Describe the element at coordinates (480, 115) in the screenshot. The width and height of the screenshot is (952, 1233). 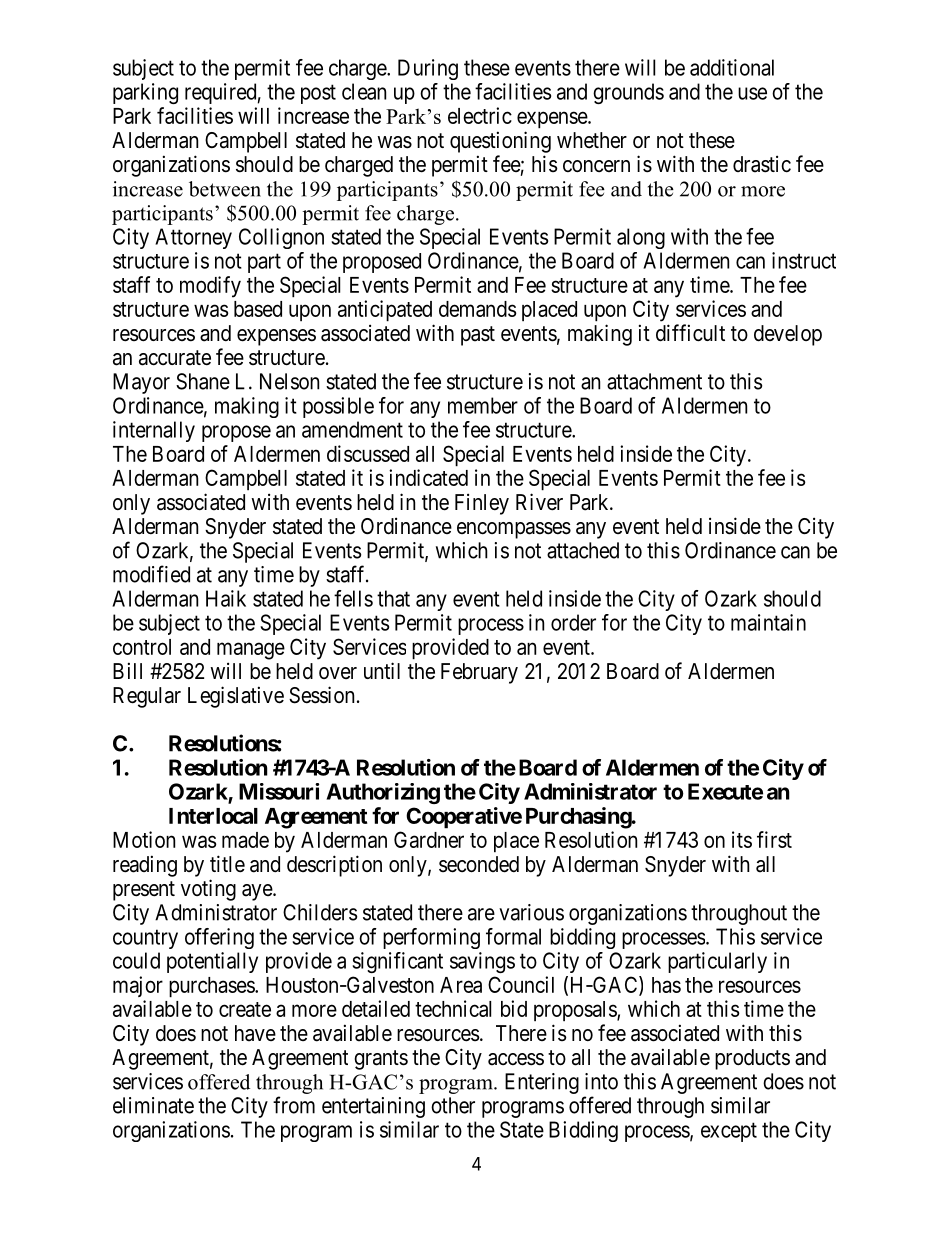
I see `electric` at that location.
